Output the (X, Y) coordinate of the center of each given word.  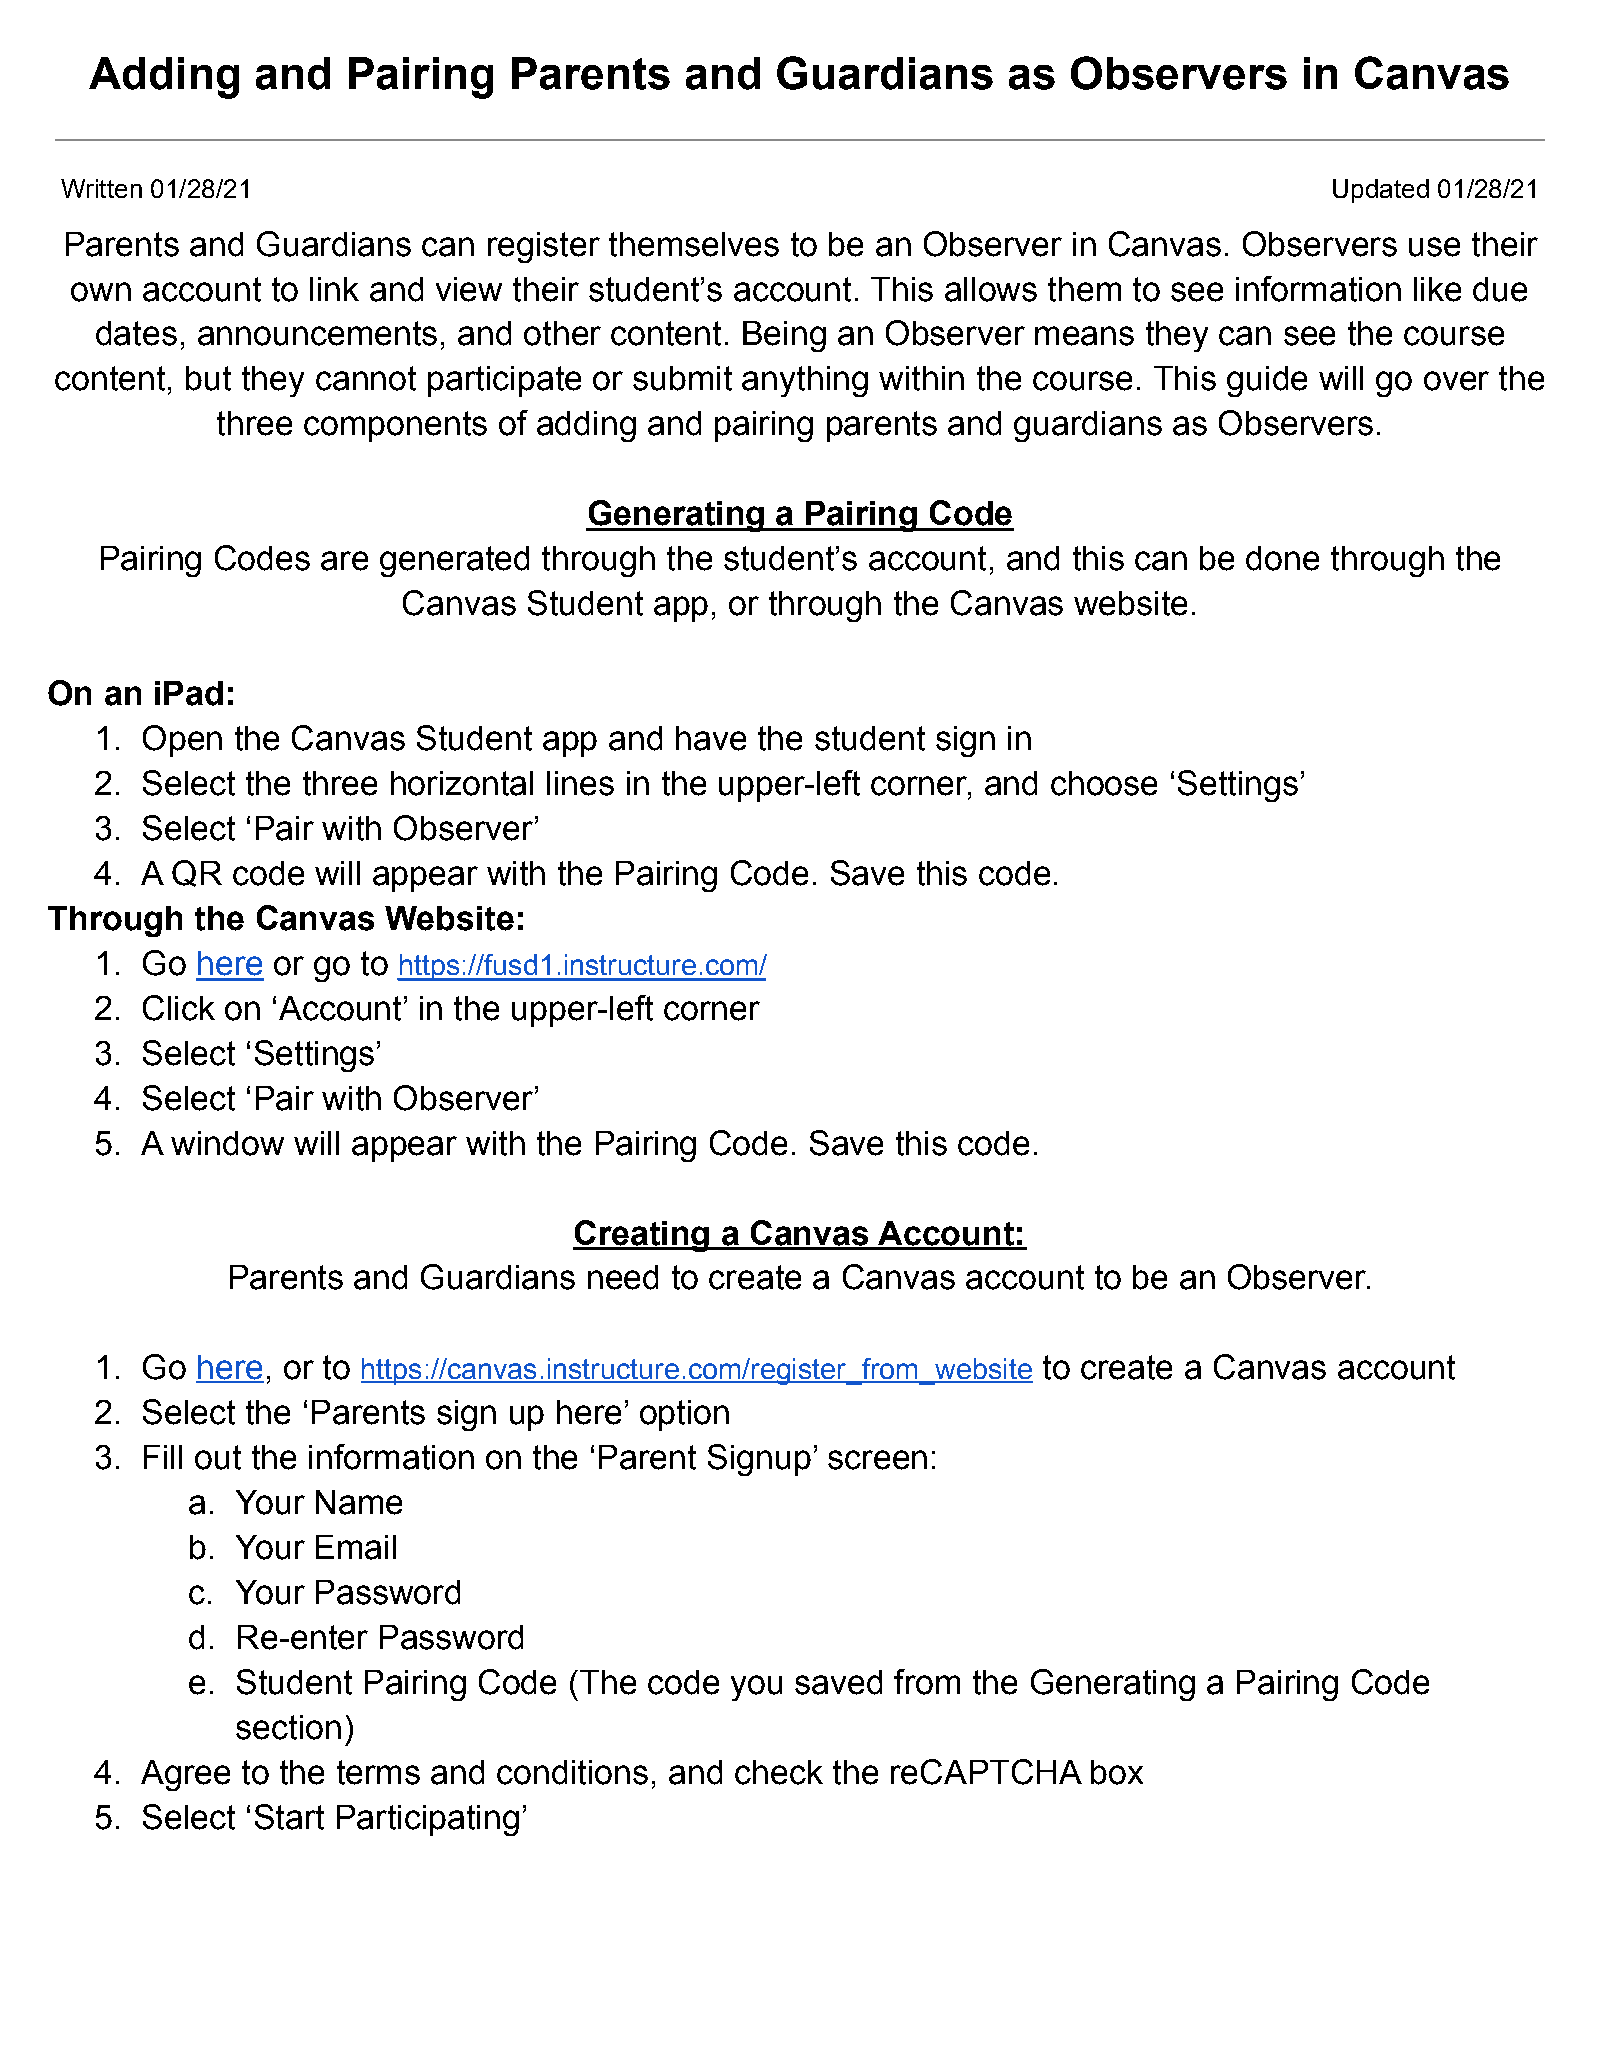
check (779, 1772)
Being (784, 336)
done (1282, 558)
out (218, 1457)
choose (1104, 783)
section (288, 1727)
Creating (642, 1236)
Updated (1381, 191)
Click (179, 1008)
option (684, 1415)
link (334, 289)
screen (877, 1460)
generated (454, 561)
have (711, 738)
